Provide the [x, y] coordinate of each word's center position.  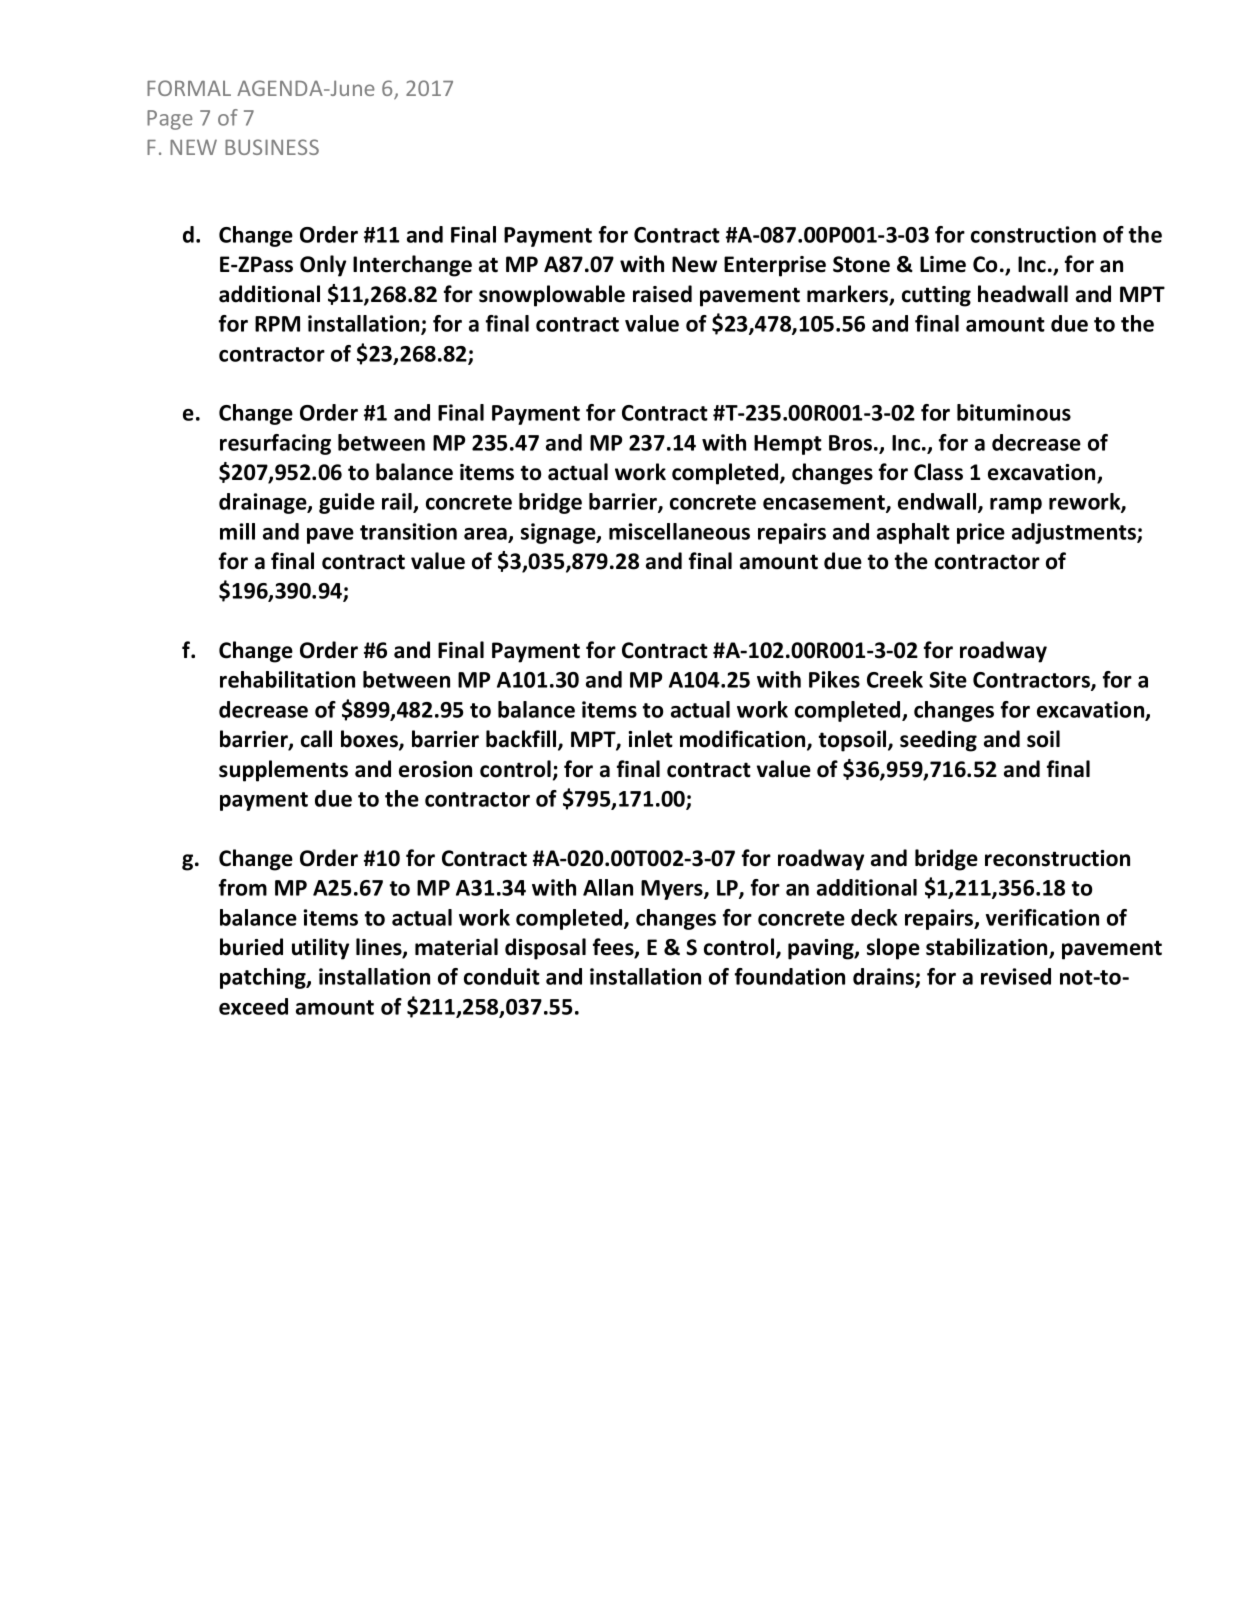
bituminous [1014, 412]
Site [948, 679]
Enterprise [775, 266]
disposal [545, 949]
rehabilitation [287, 679]
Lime [943, 264]
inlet [650, 739]
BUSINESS [272, 147]
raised [662, 294]
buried [251, 947]
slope [893, 949]
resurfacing [275, 444]
